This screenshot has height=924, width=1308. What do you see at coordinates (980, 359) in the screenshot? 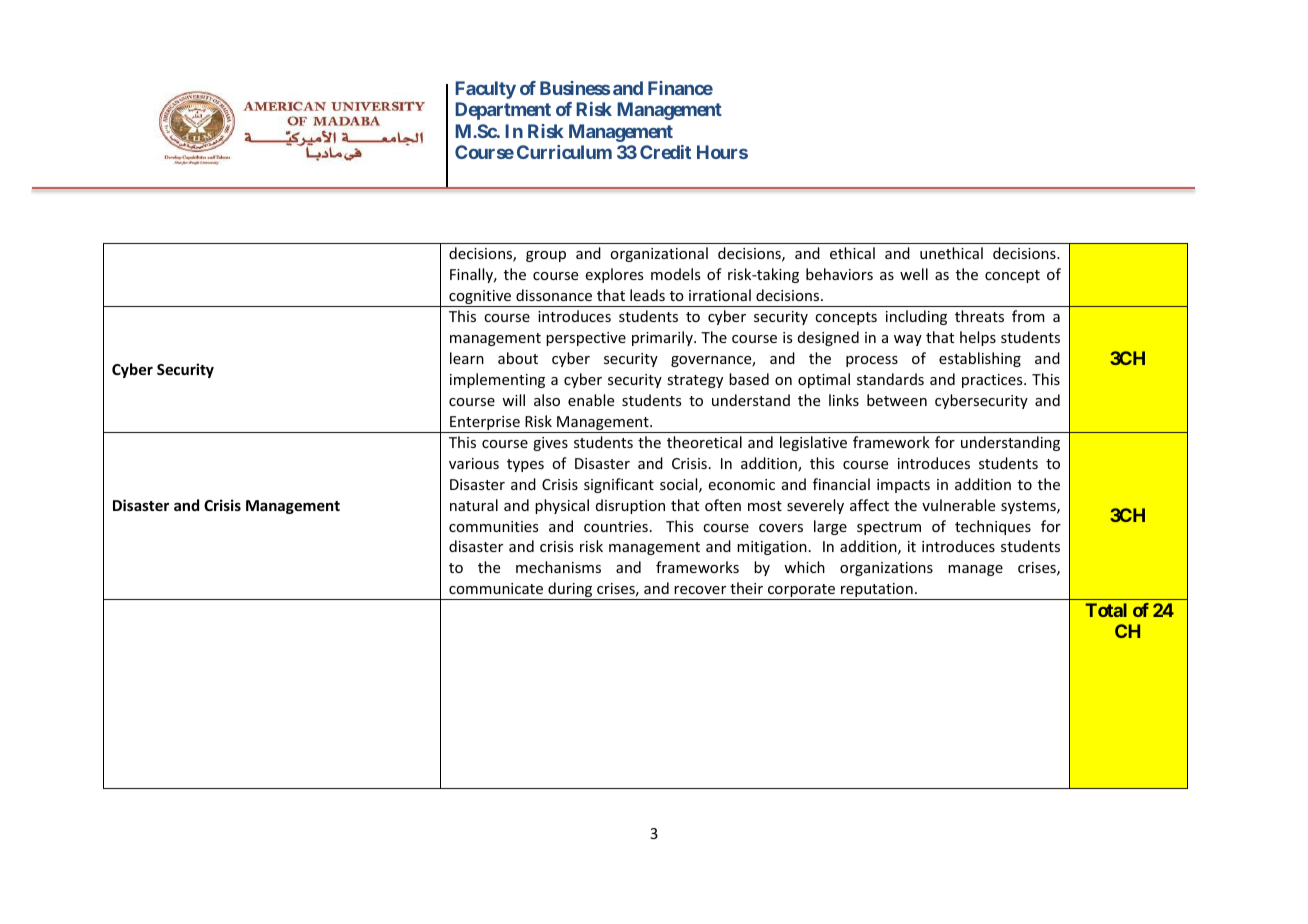
I see `establishing` at bounding box center [980, 359].
